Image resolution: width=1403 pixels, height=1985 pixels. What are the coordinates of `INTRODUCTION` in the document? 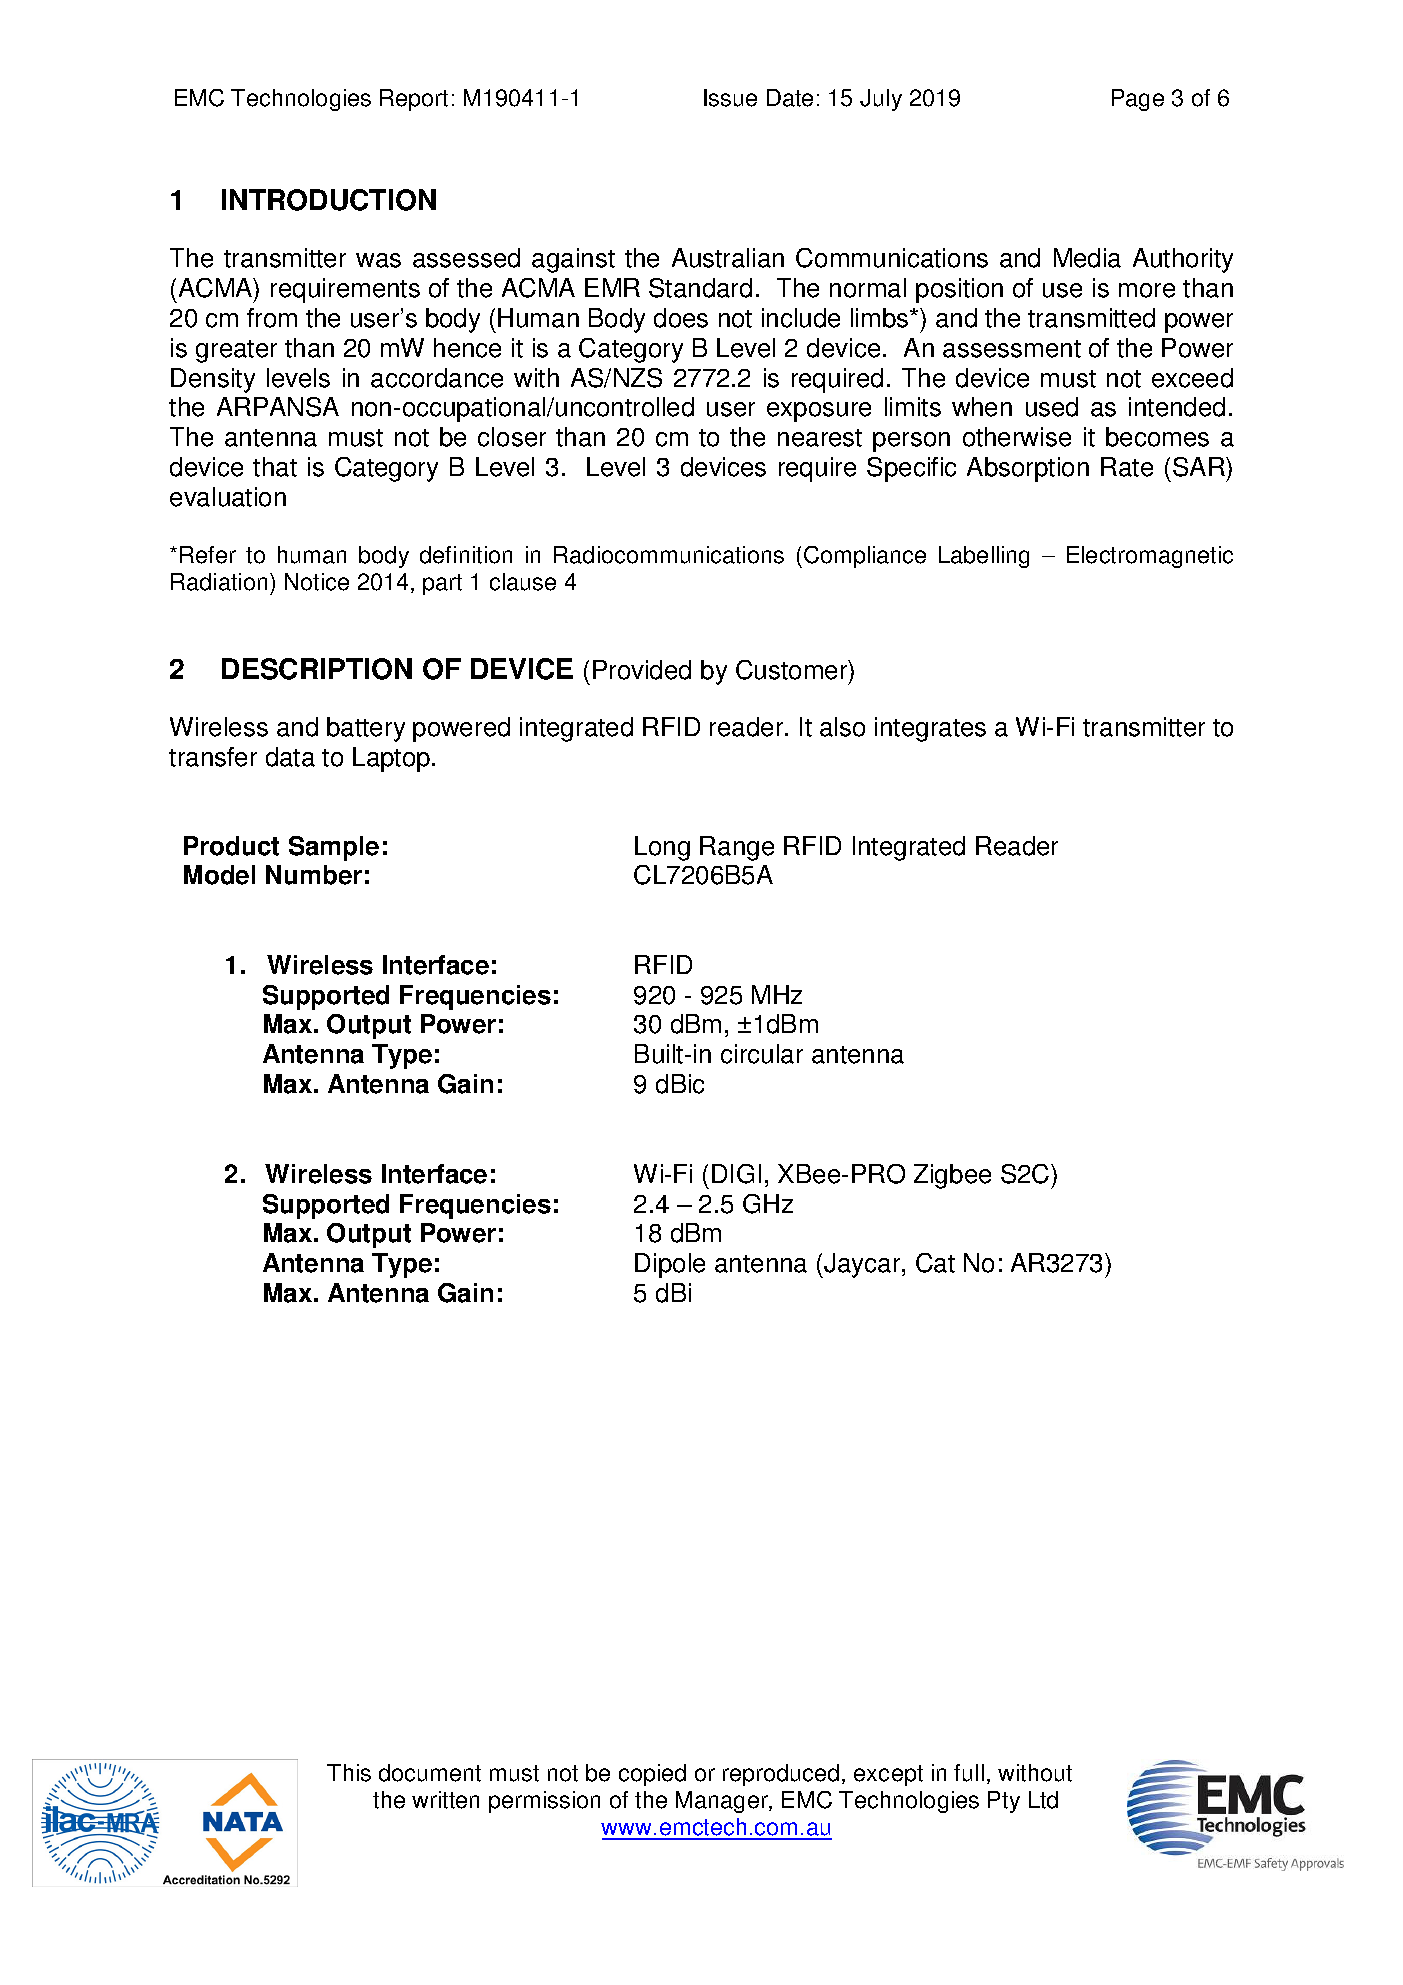 It's located at (329, 200).
